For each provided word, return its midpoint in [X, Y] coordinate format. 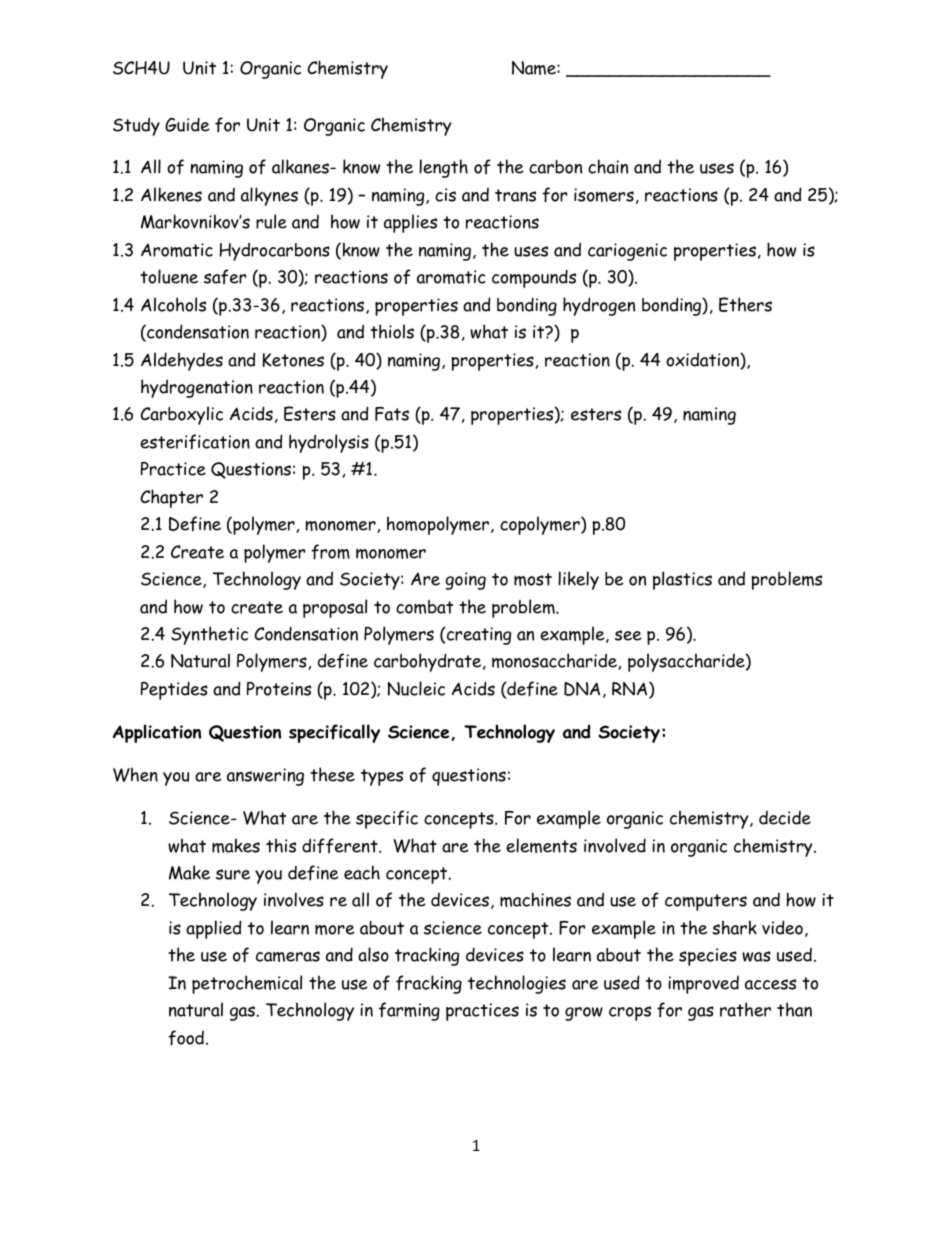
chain [608, 166]
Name [535, 68]
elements [541, 845]
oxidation [703, 360]
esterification [195, 442]
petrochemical [247, 984]
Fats [392, 414]
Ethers [745, 304]
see [628, 635]
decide [785, 818]
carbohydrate [429, 662]
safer [225, 276]
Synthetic [209, 635]
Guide [187, 124]
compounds [534, 278]
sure [233, 874]
